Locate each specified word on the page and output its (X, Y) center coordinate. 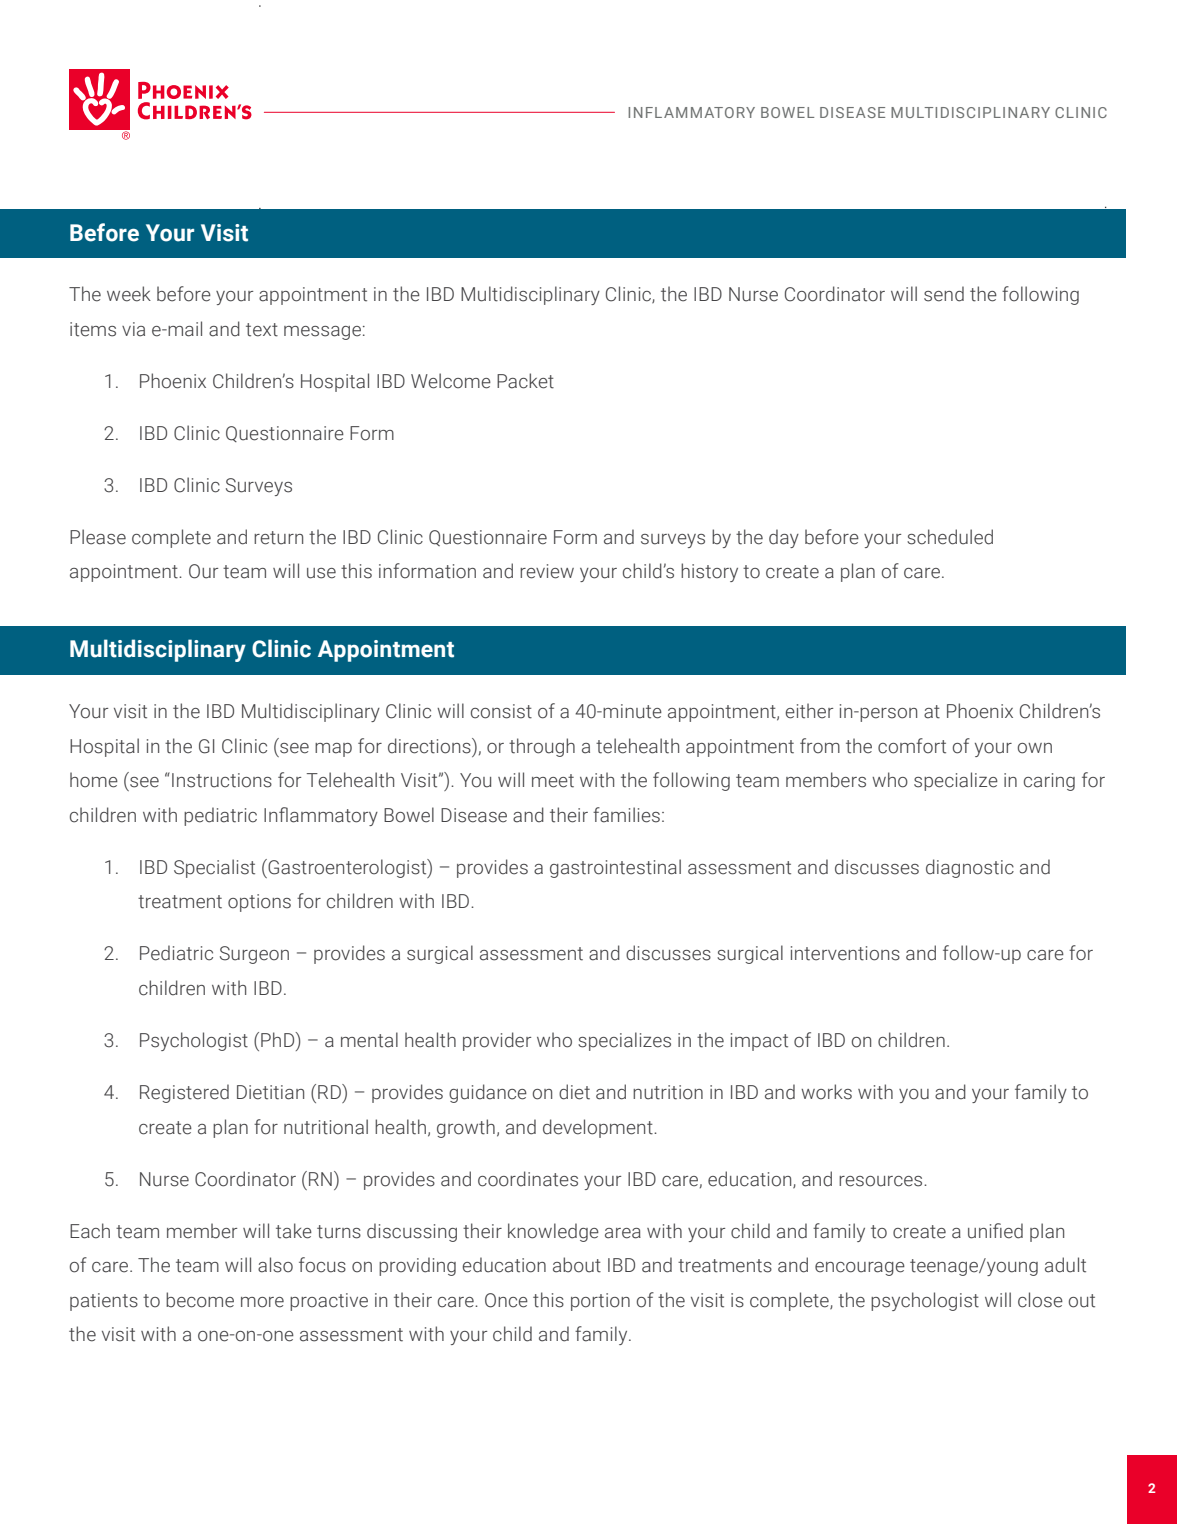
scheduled (950, 537)
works (826, 1092)
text (262, 330)
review (547, 571)
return (278, 538)
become (200, 1300)
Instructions (222, 780)
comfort (912, 746)
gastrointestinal (615, 868)
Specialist (214, 868)
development (599, 1128)
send (944, 294)
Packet (525, 381)
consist (501, 711)
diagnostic (970, 868)
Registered (184, 1093)
